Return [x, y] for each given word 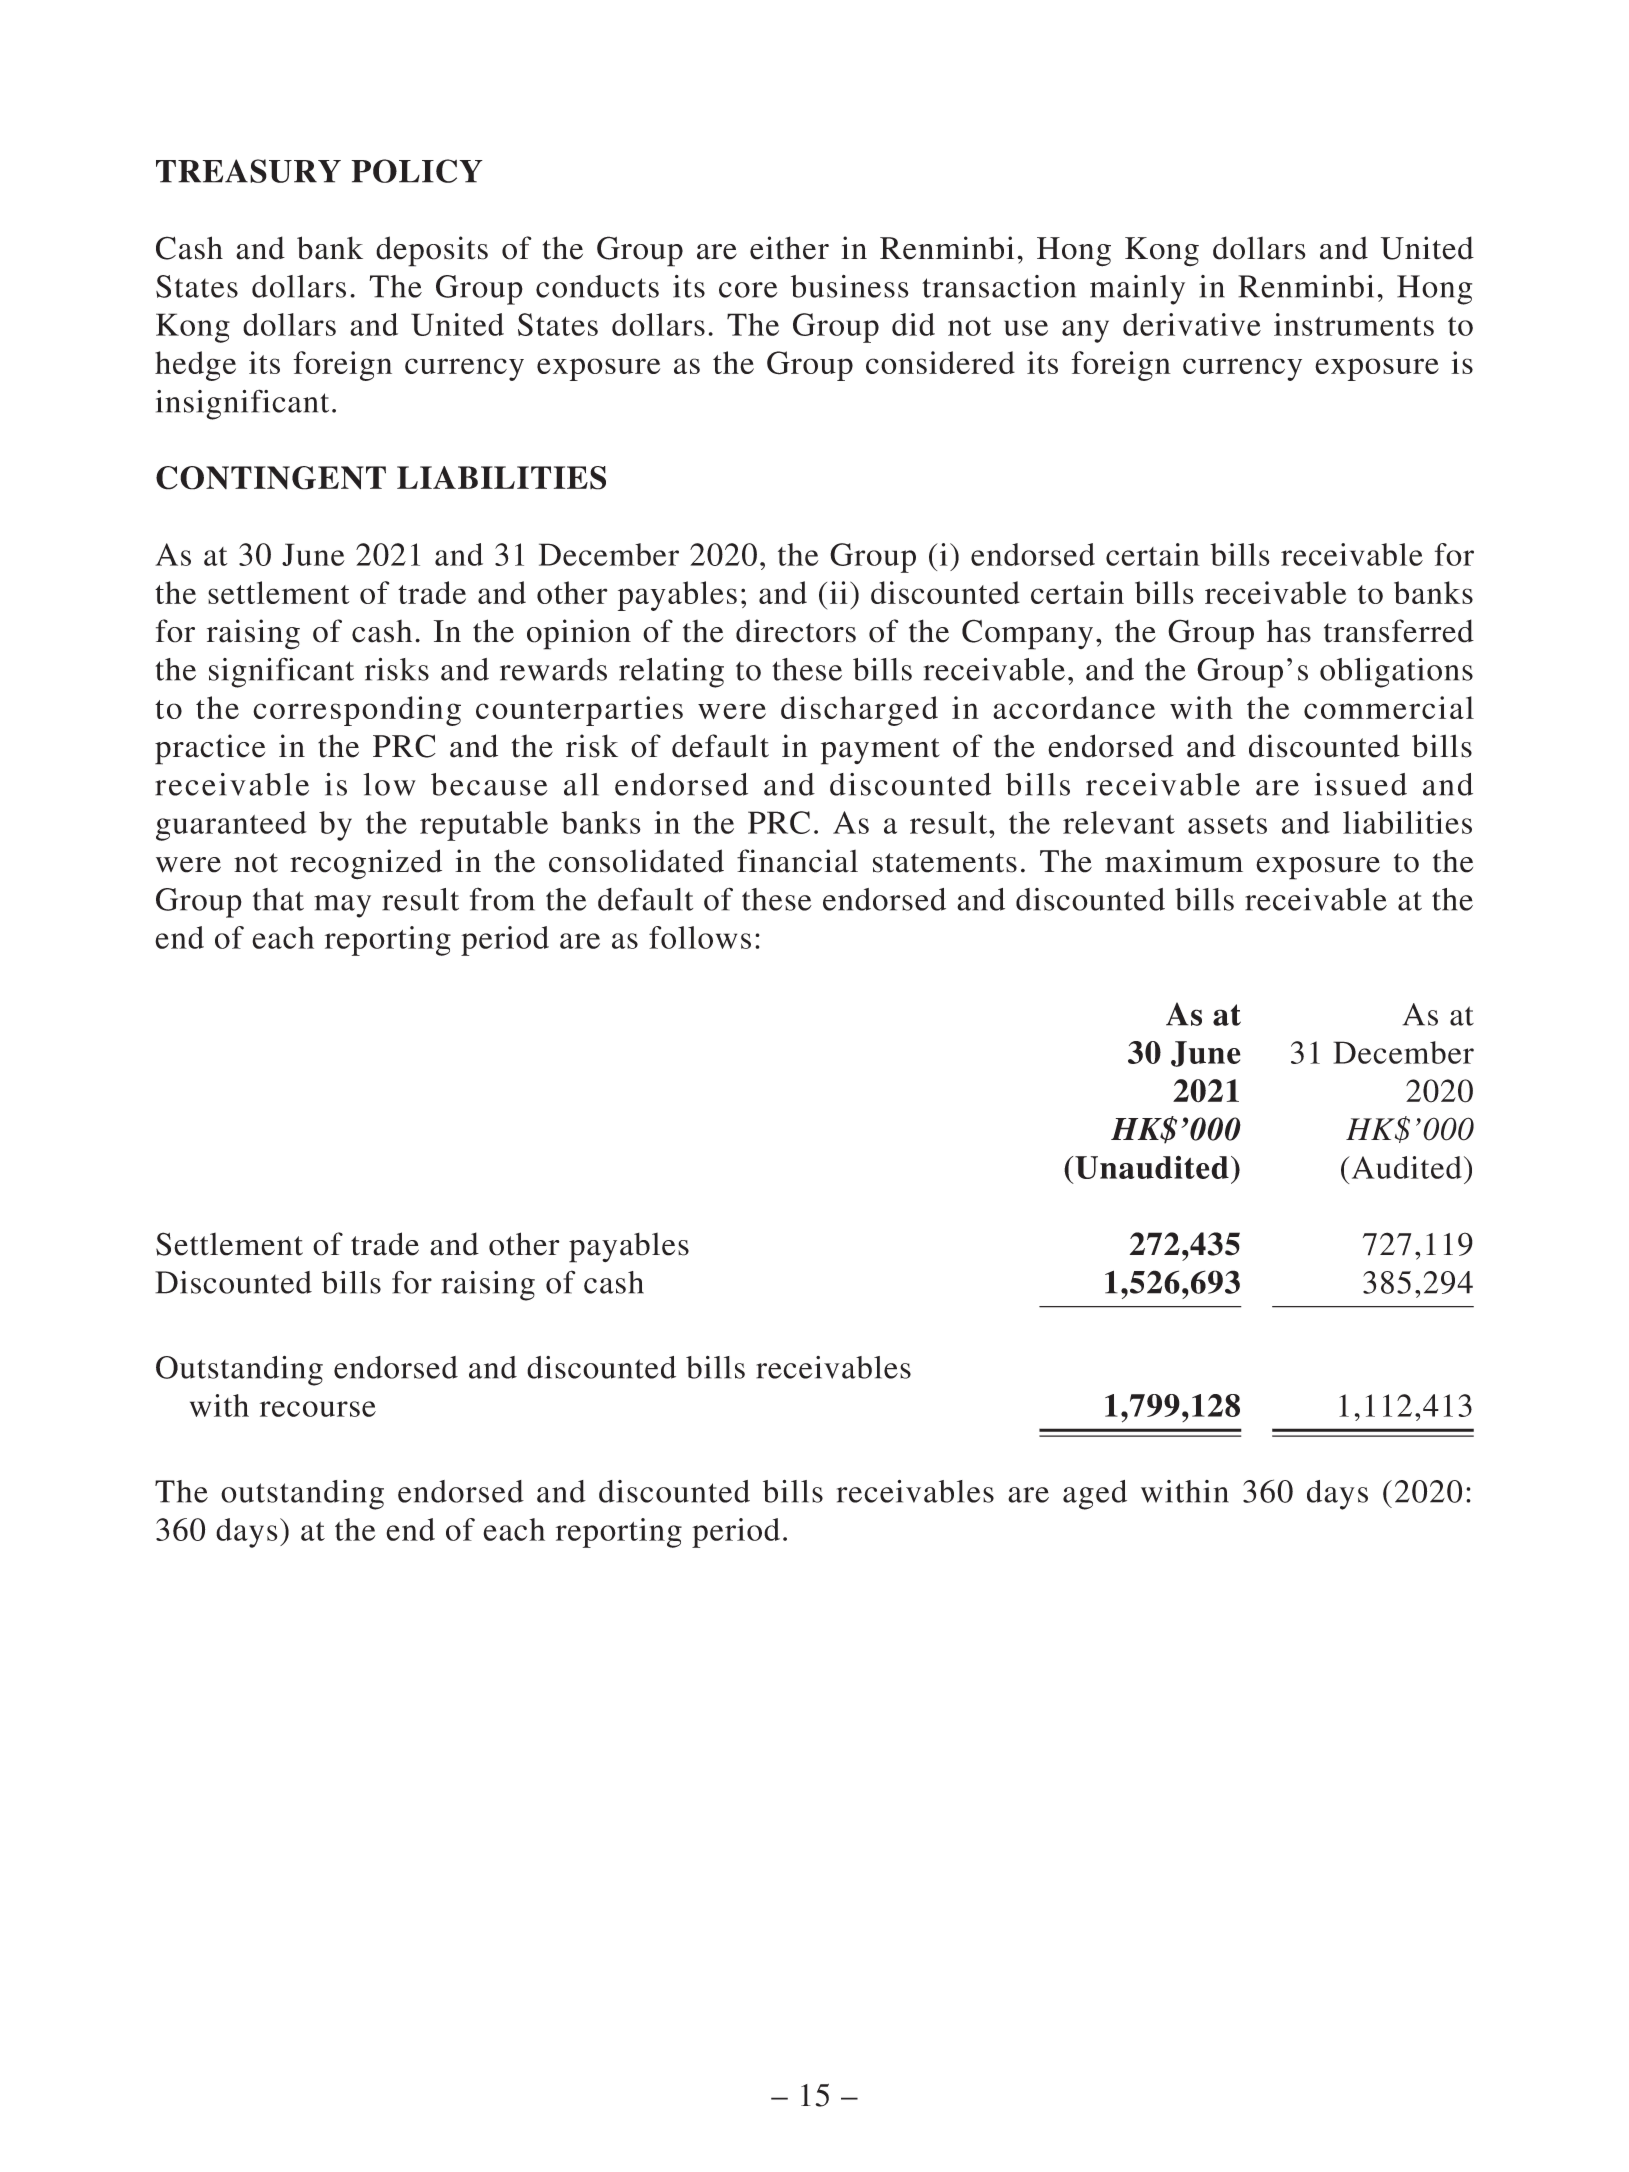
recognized [366, 864]
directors [796, 631]
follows [700, 937]
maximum [1174, 861]
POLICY [417, 171]
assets [1227, 824]
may [342, 906]
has [1289, 631]
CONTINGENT [271, 478]
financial [797, 861]
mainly [1137, 290]
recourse [318, 1409]
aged [1095, 1495]
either [789, 248]
